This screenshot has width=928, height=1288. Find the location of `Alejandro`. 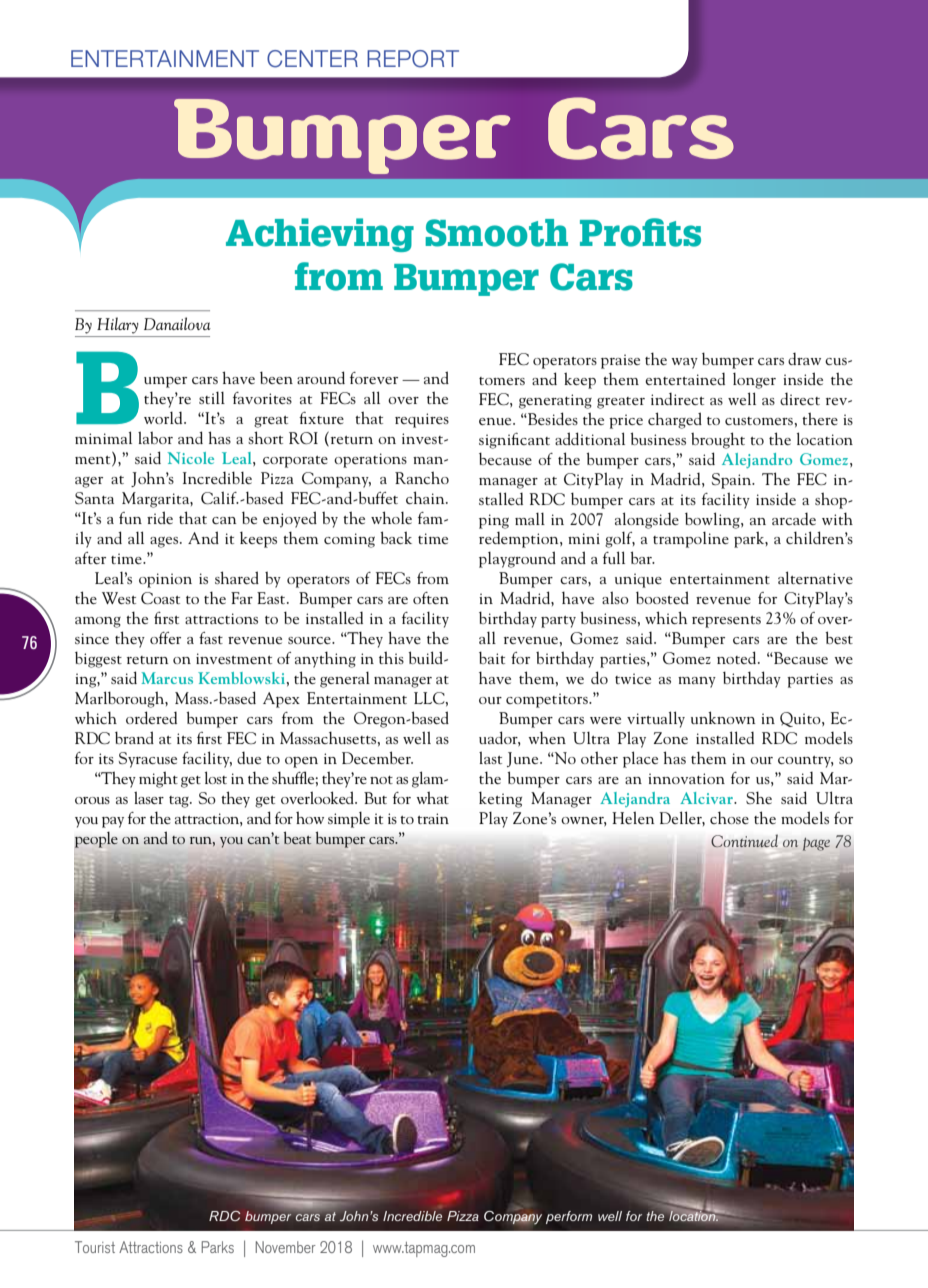

Alejandro is located at coordinates (757, 460).
